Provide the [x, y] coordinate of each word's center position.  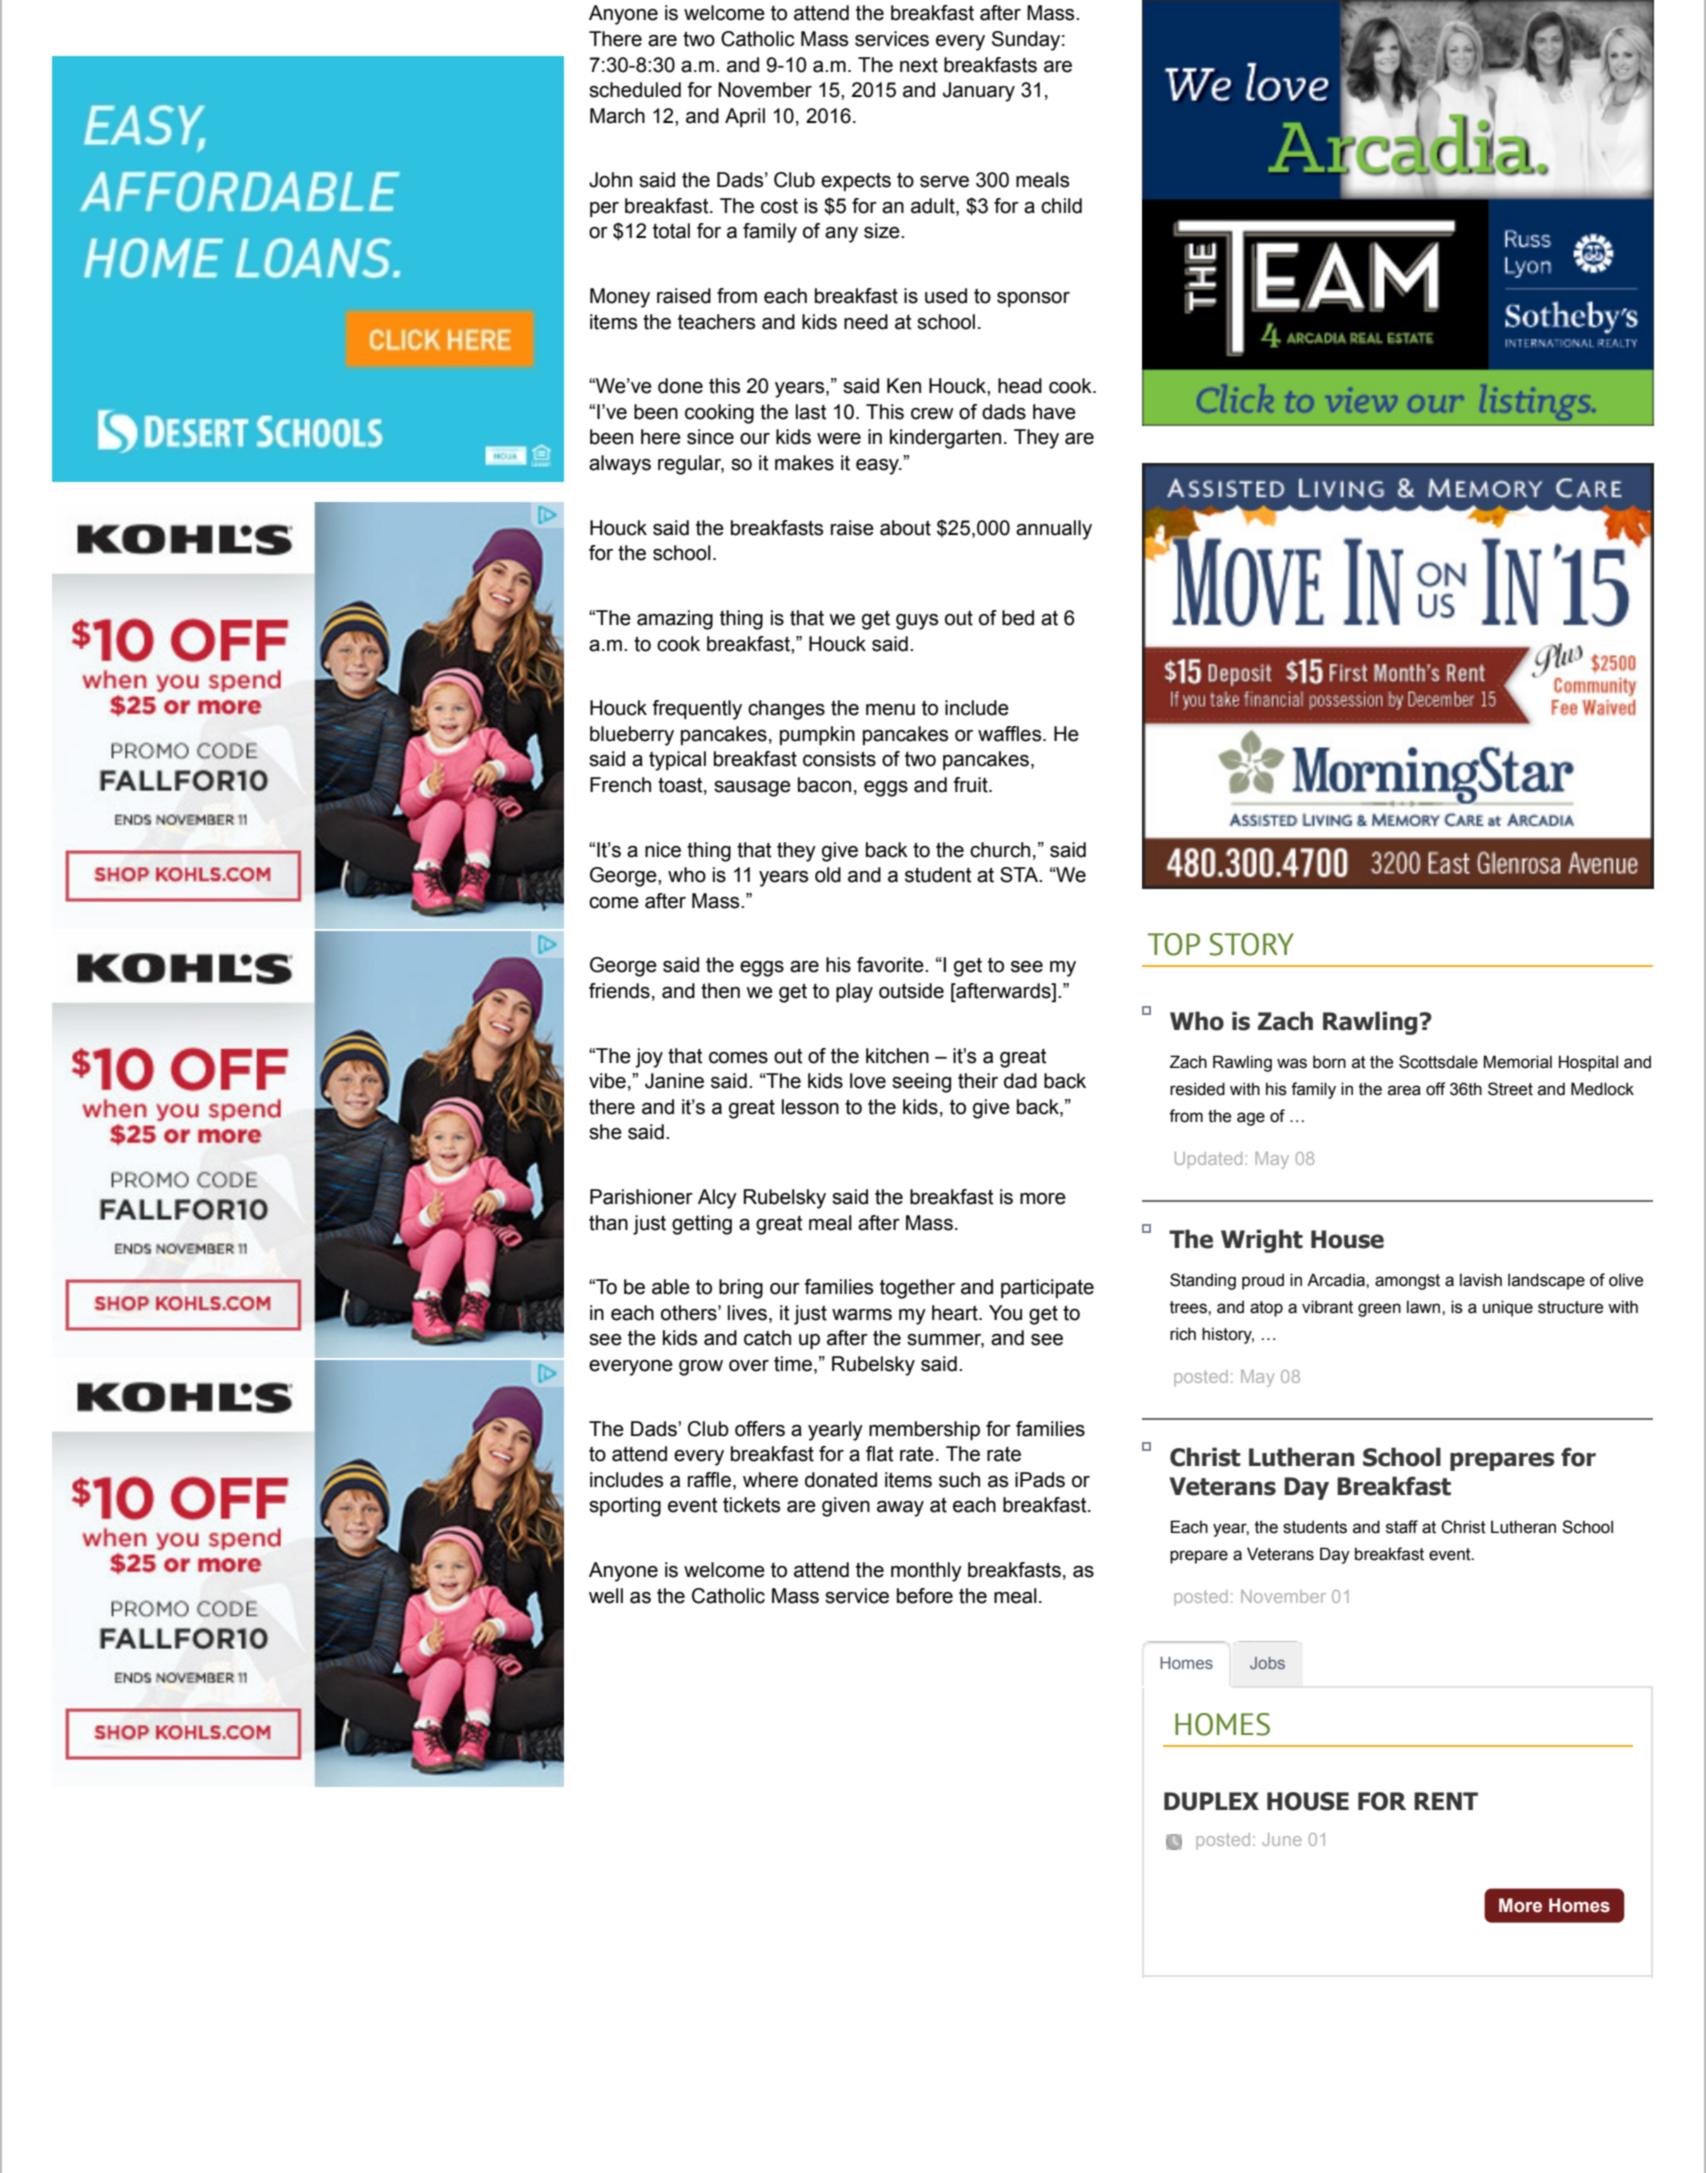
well [606, 1596]
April [745, 117]
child [1061, 206]
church [1000, 850]
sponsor [1033, 299]
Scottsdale [1438, 1062]
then [720, 991]
